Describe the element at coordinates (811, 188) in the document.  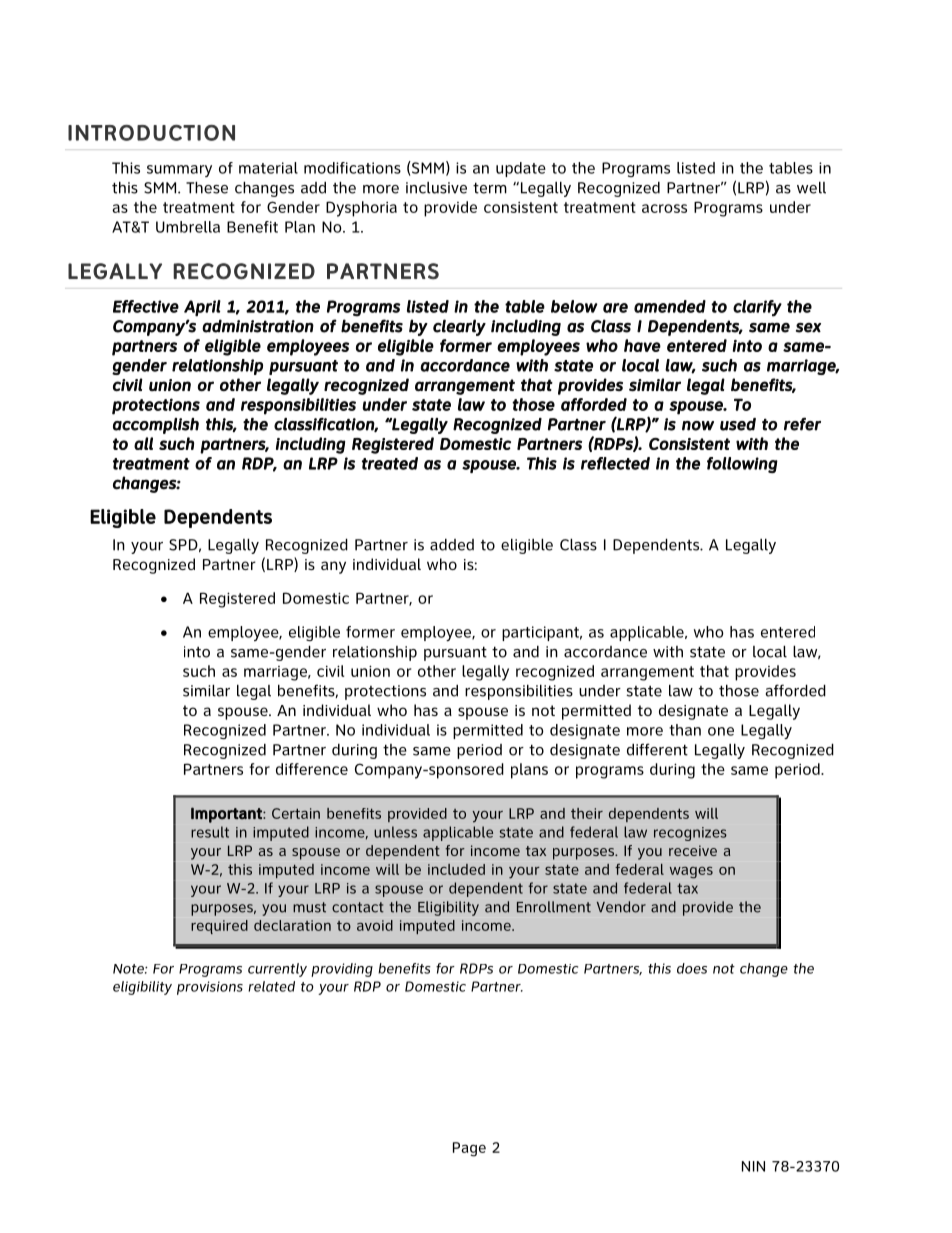
I see `well` at that location.
